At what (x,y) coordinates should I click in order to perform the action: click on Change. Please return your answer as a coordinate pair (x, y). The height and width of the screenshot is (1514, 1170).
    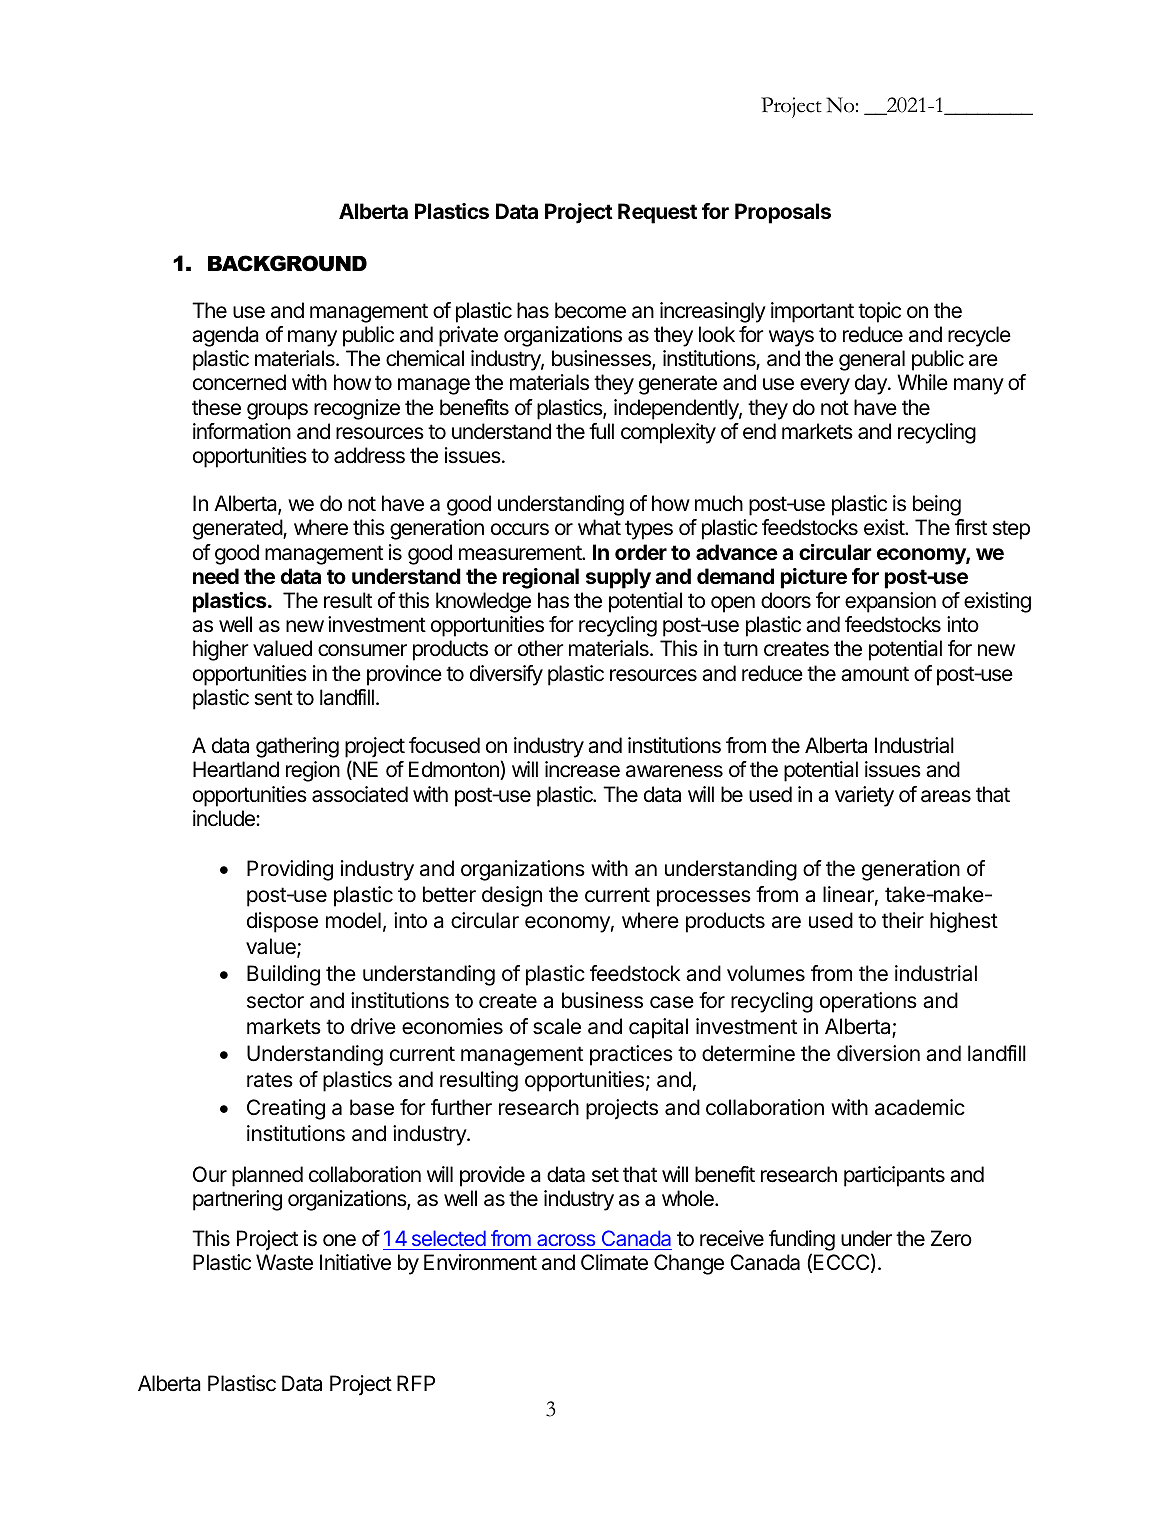
    Looking at the image, I should click on (689, 1264).
